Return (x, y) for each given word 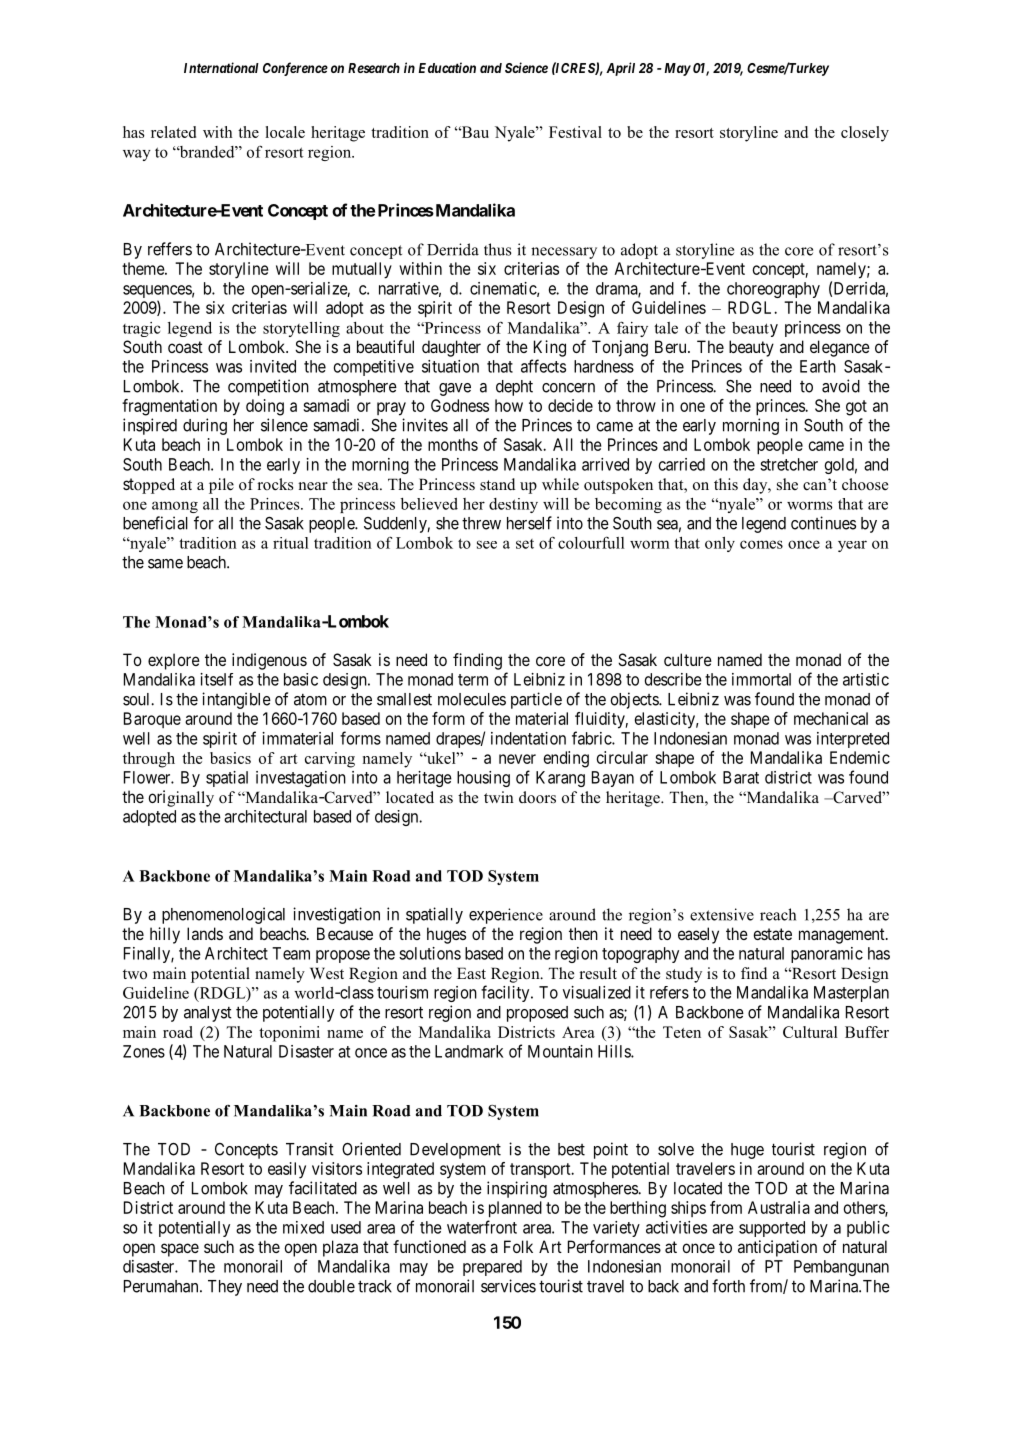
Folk (518, 1246)
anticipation (777, 1248)
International (221, 67)
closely (865, 134)
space (180, 1250)
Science (526, 67)
